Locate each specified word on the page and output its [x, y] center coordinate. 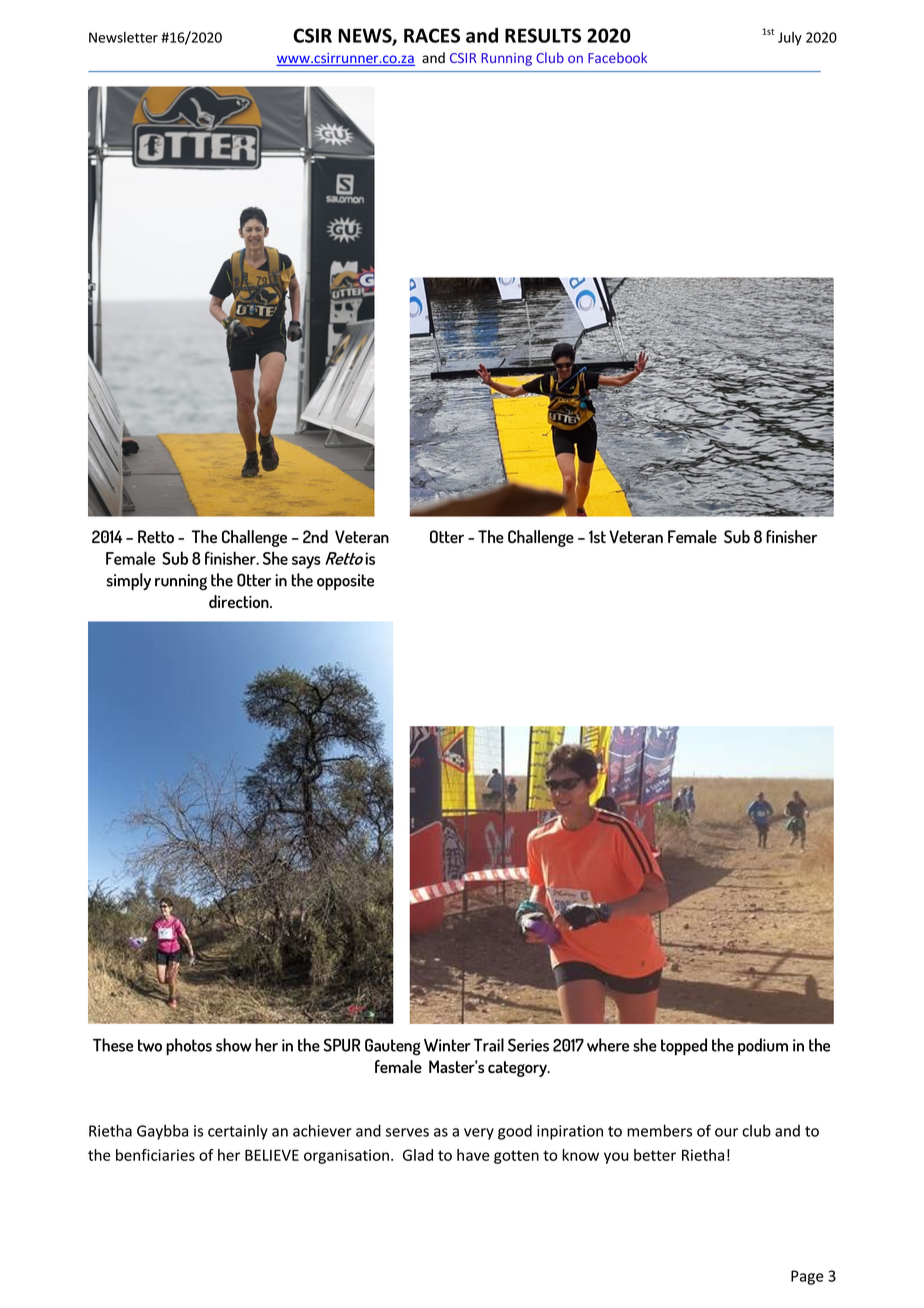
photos [189, 1047]
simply [129, 581]
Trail [489, 1045]
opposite [345, 582]
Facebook [617, 57]
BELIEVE [272, 1155]
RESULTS [543, 35]
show [234, 1045]
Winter [447, 1045]
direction [240, 601]
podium [763, 1046]
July [790, 39]
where [608, 1045]
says [306, 562]
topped [684, 1047]
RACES [432, 35]
